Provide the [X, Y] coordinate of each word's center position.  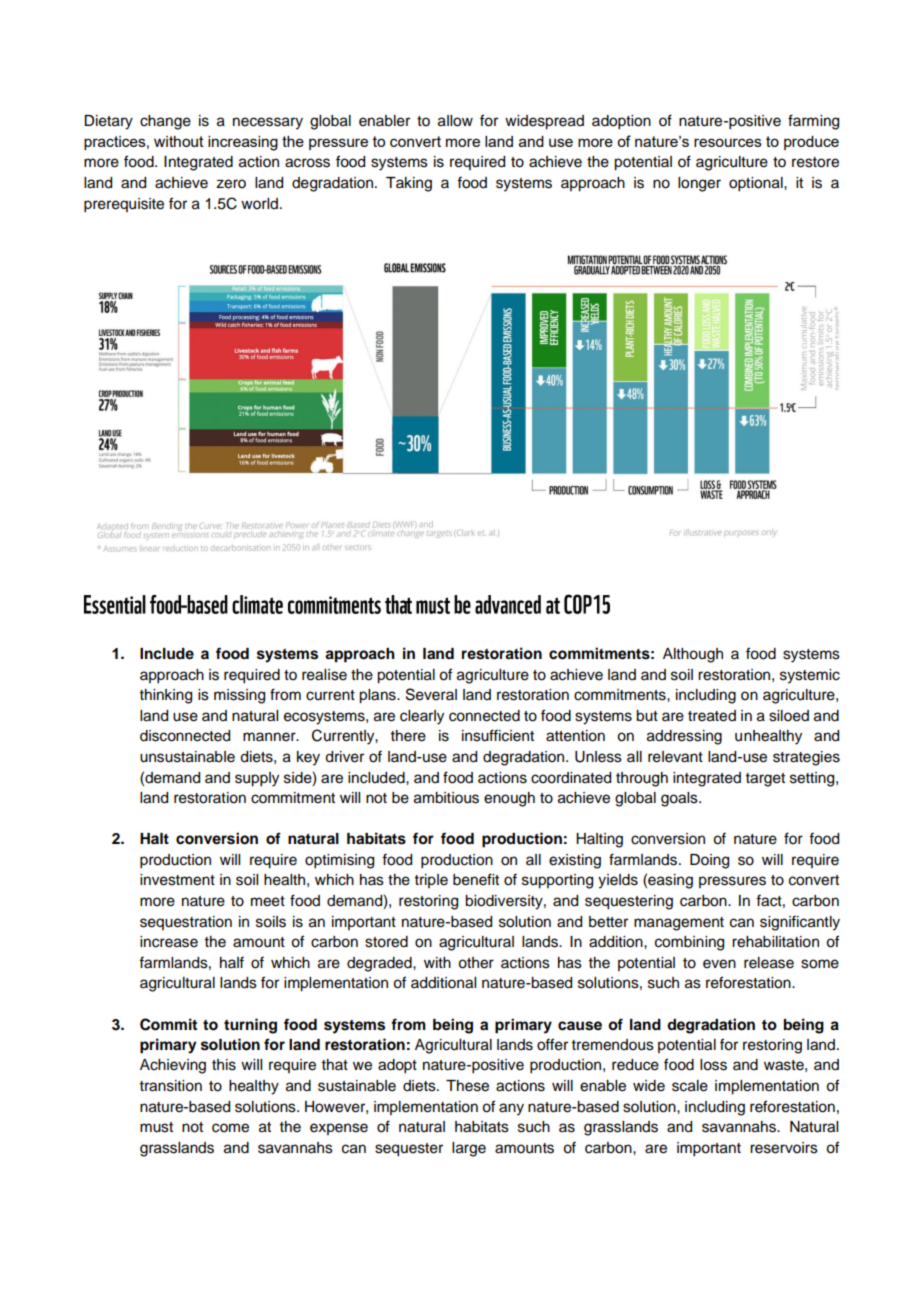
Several [431, 694]
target [765, 780]
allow [455, 121]
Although [693, 655]
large [469, 1149]
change [165, 122]
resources [728, 142]
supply [257, 779]
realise [324, 675]
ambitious [446, 798]
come [230, 1128]
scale [690, 1086]
